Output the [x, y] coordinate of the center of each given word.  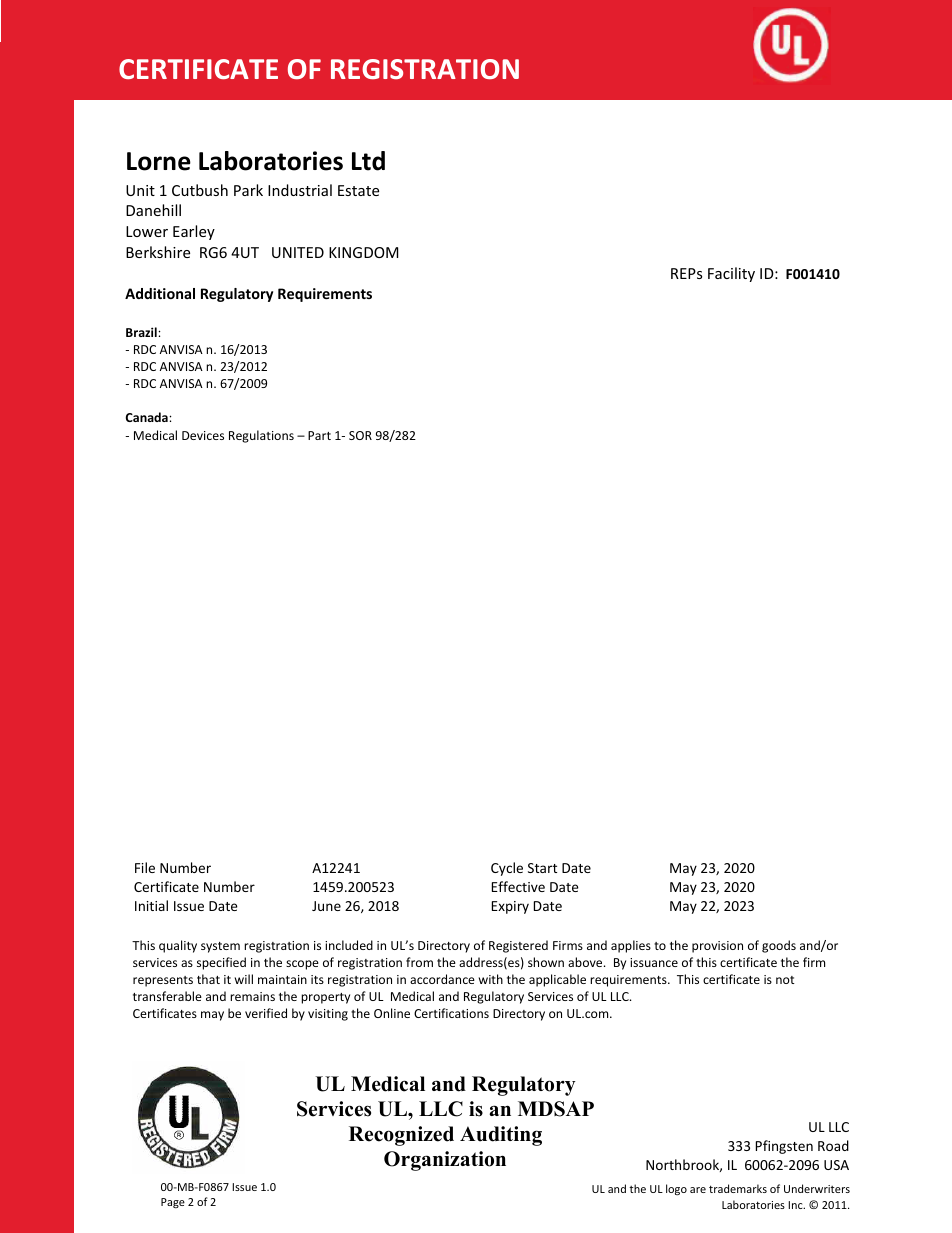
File [145, 867]
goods [779, 946]
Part [319, 435]
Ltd [368, 161]
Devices [203, 435]
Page [173, 1203]
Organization [445, 1161]
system [220, 947]
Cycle [507, 869]
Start [542, 868]
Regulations [261, 436]
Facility [731, 274]
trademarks [738, 1188]
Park [248, 190]
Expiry [510, 907]
